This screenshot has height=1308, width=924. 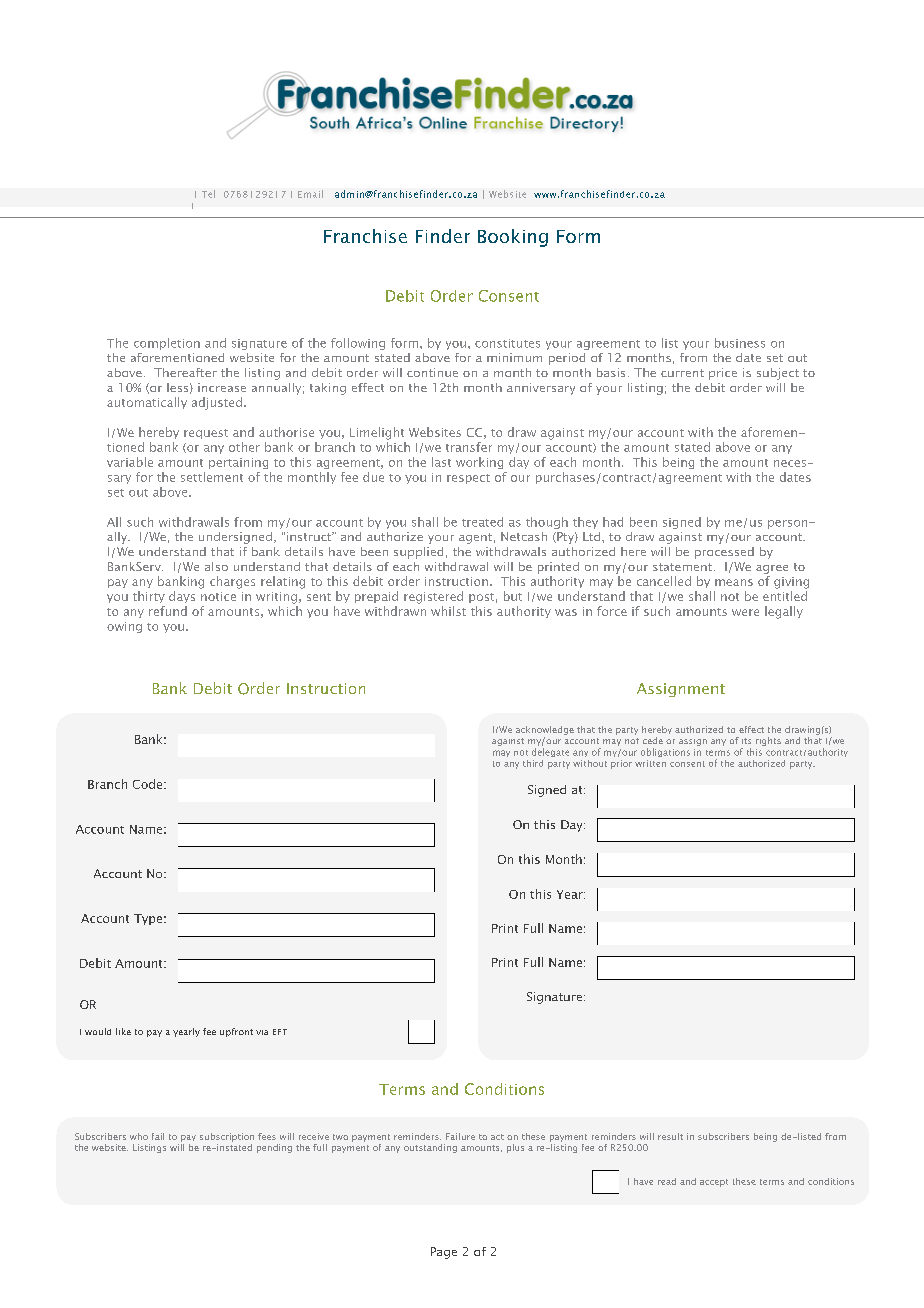 What do you see at coordinates (149, 784) in the screenshot?
I see `Code` at bounding box center [149, 784].
